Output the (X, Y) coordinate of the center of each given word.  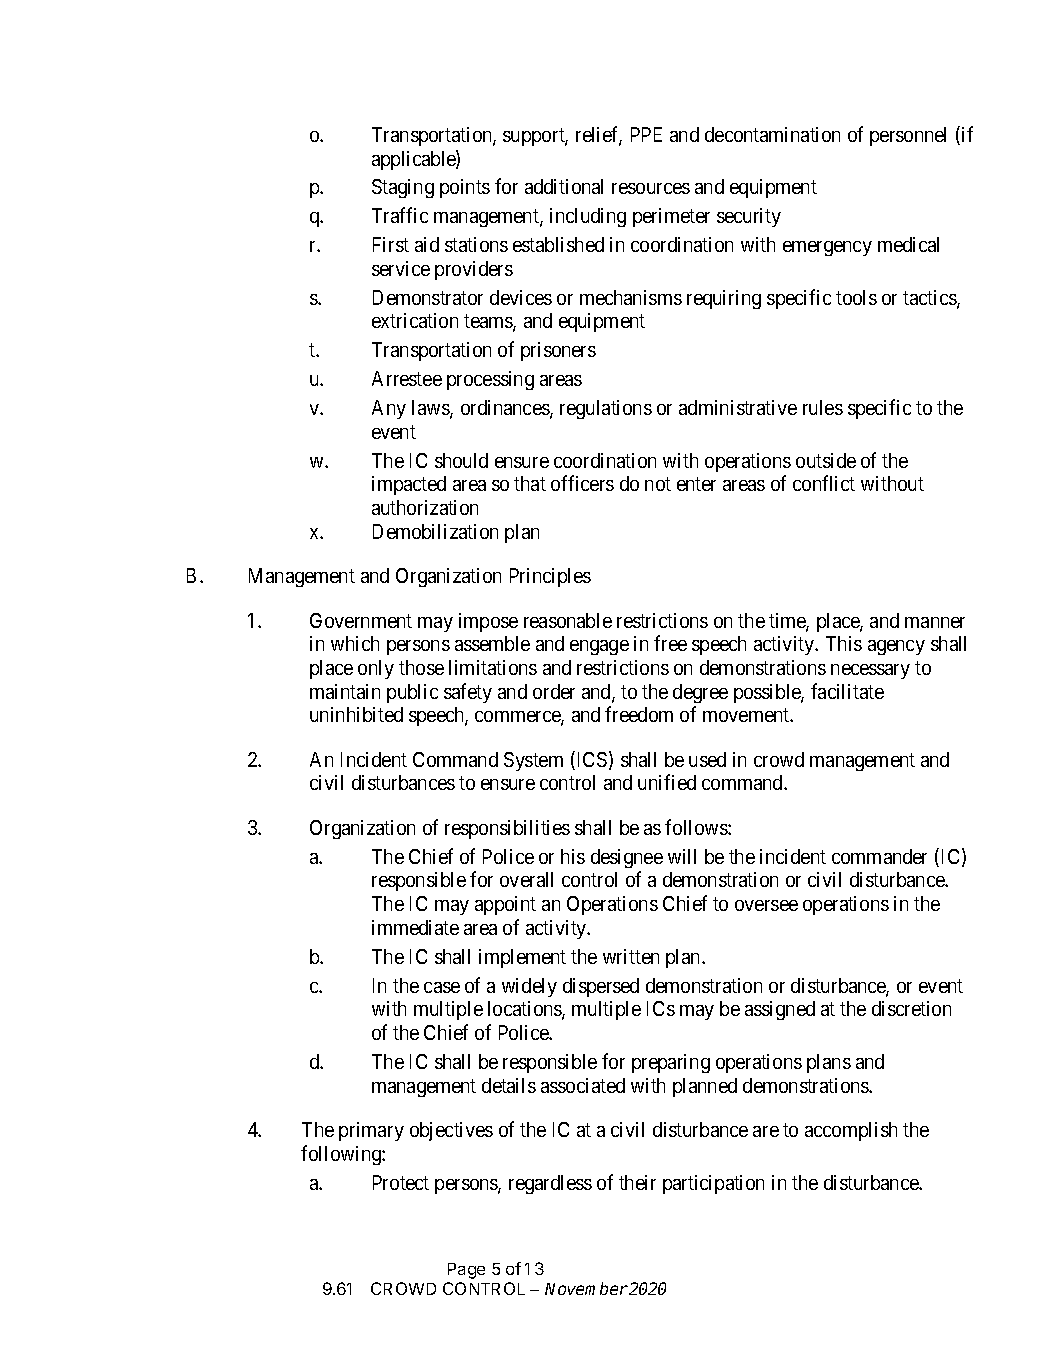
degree (700, 693)
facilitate (847, 691)
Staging (403, 188)
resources (651, 188)
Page (466, 1271)
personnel (908, 136)
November (586, 1288)
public (412, 693)
